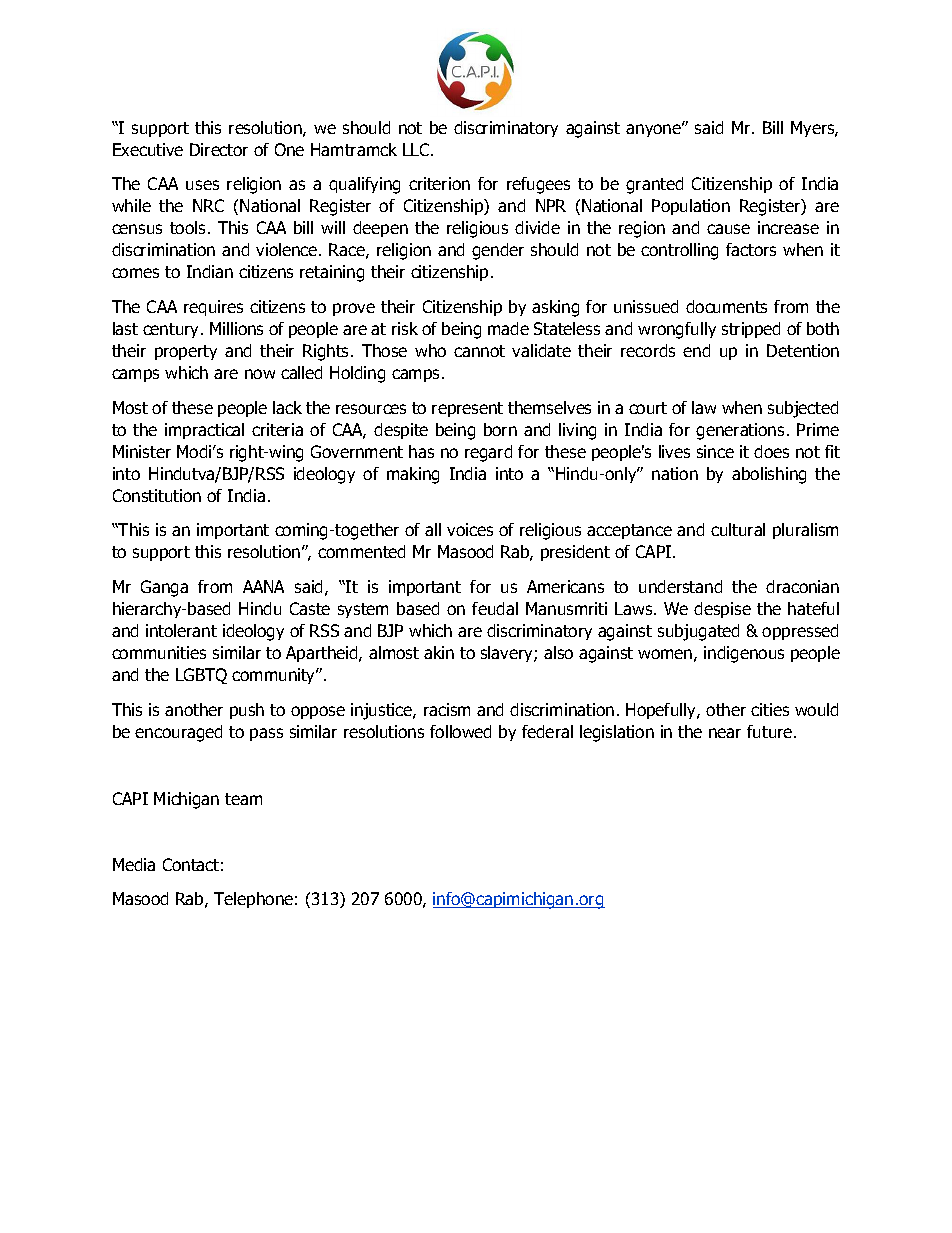 The height and width of the screenshot is (1233, 952). Describe the element at coordinates (470, 529) in the screenshot. I see `voices` at that location.
